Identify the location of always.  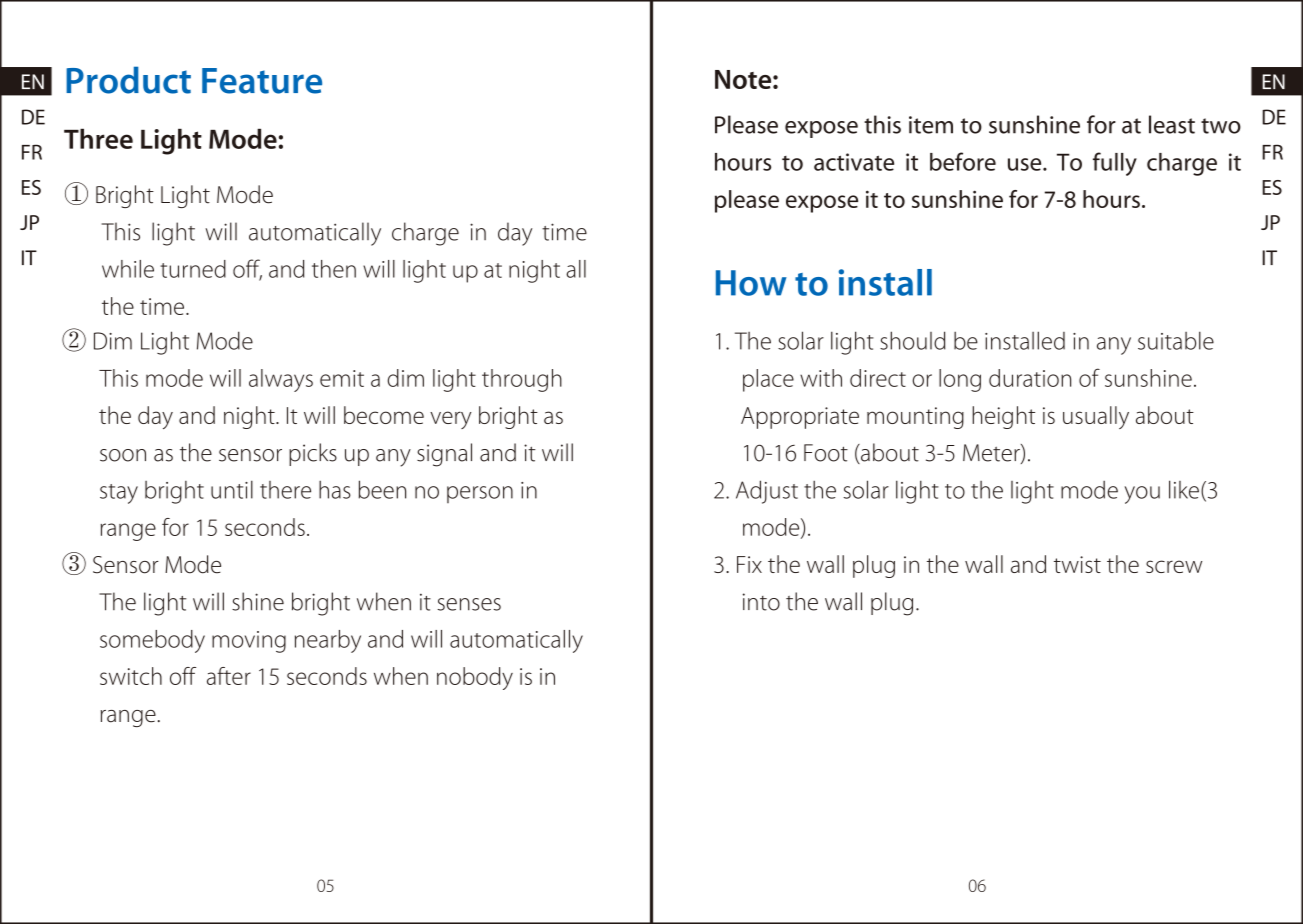
(281, 380).
